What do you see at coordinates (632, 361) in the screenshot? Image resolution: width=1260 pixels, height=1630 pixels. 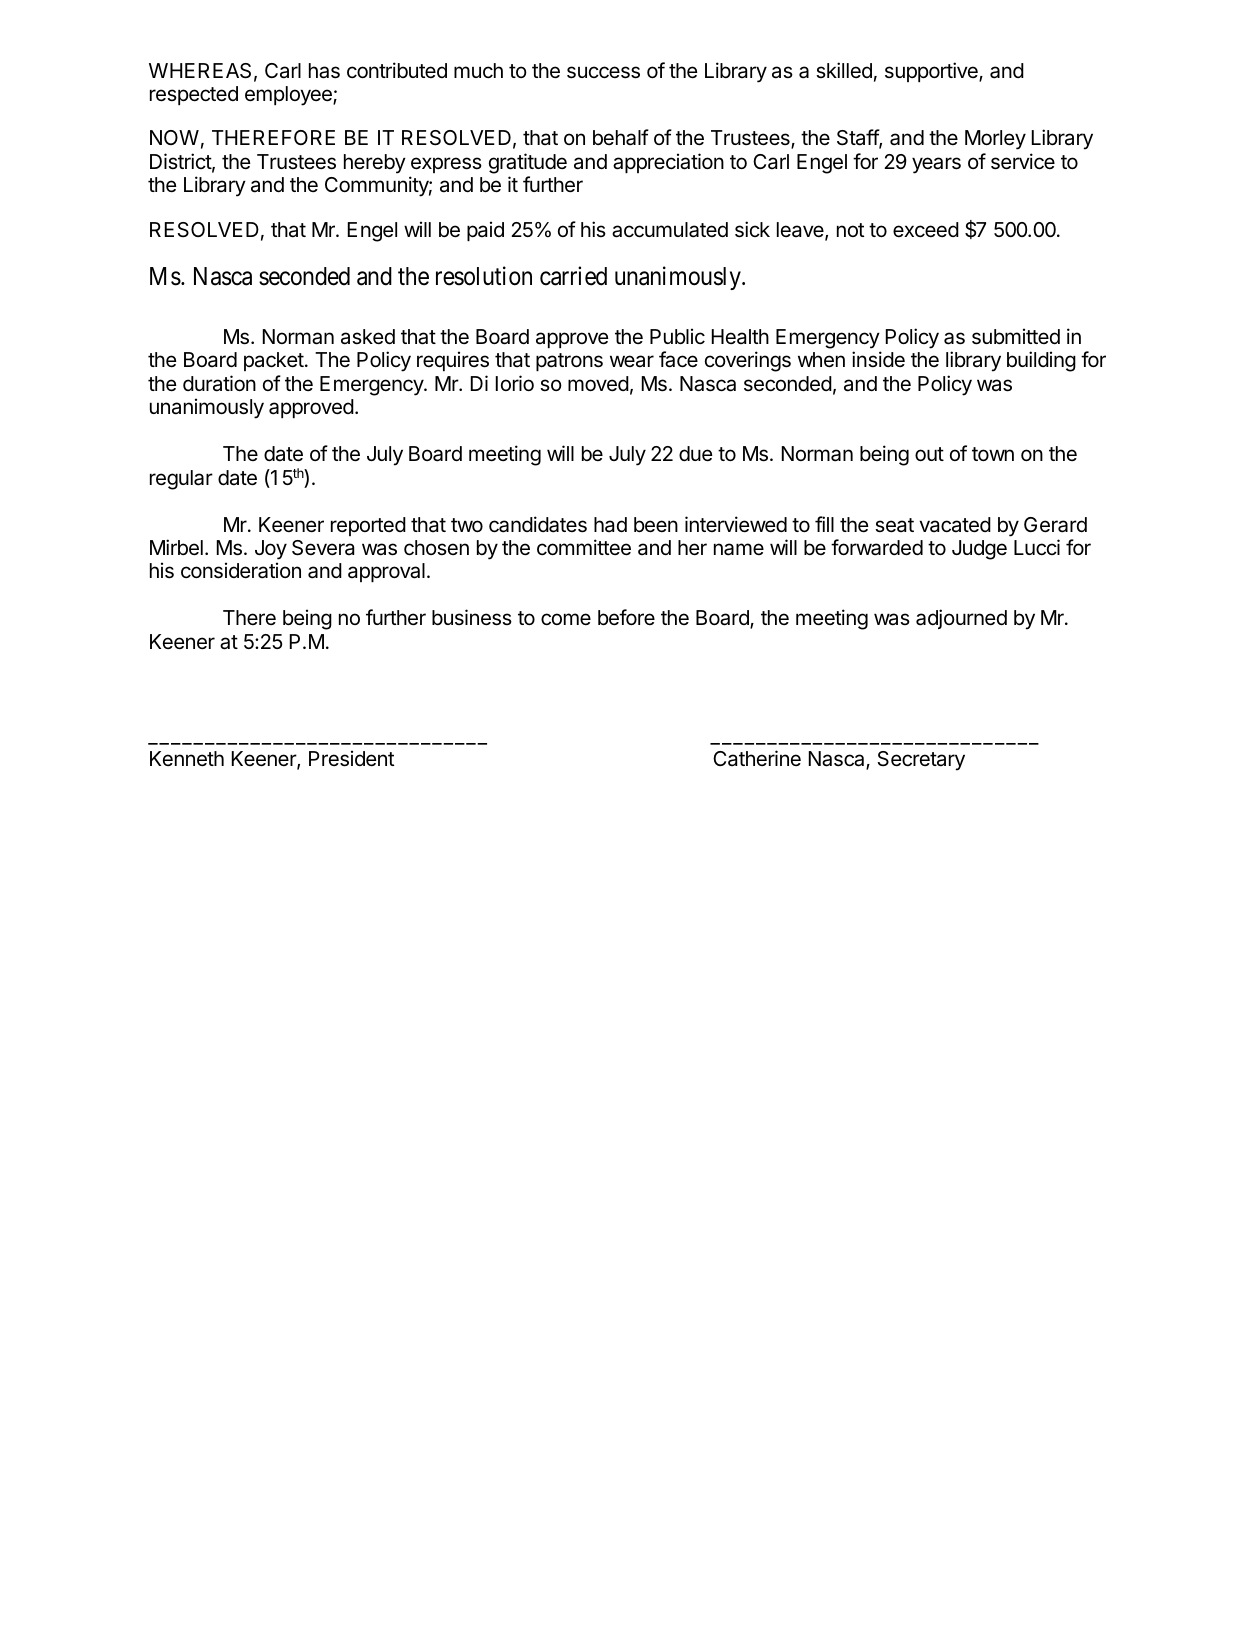 I see `wear` at bounding box center [632, 361].
